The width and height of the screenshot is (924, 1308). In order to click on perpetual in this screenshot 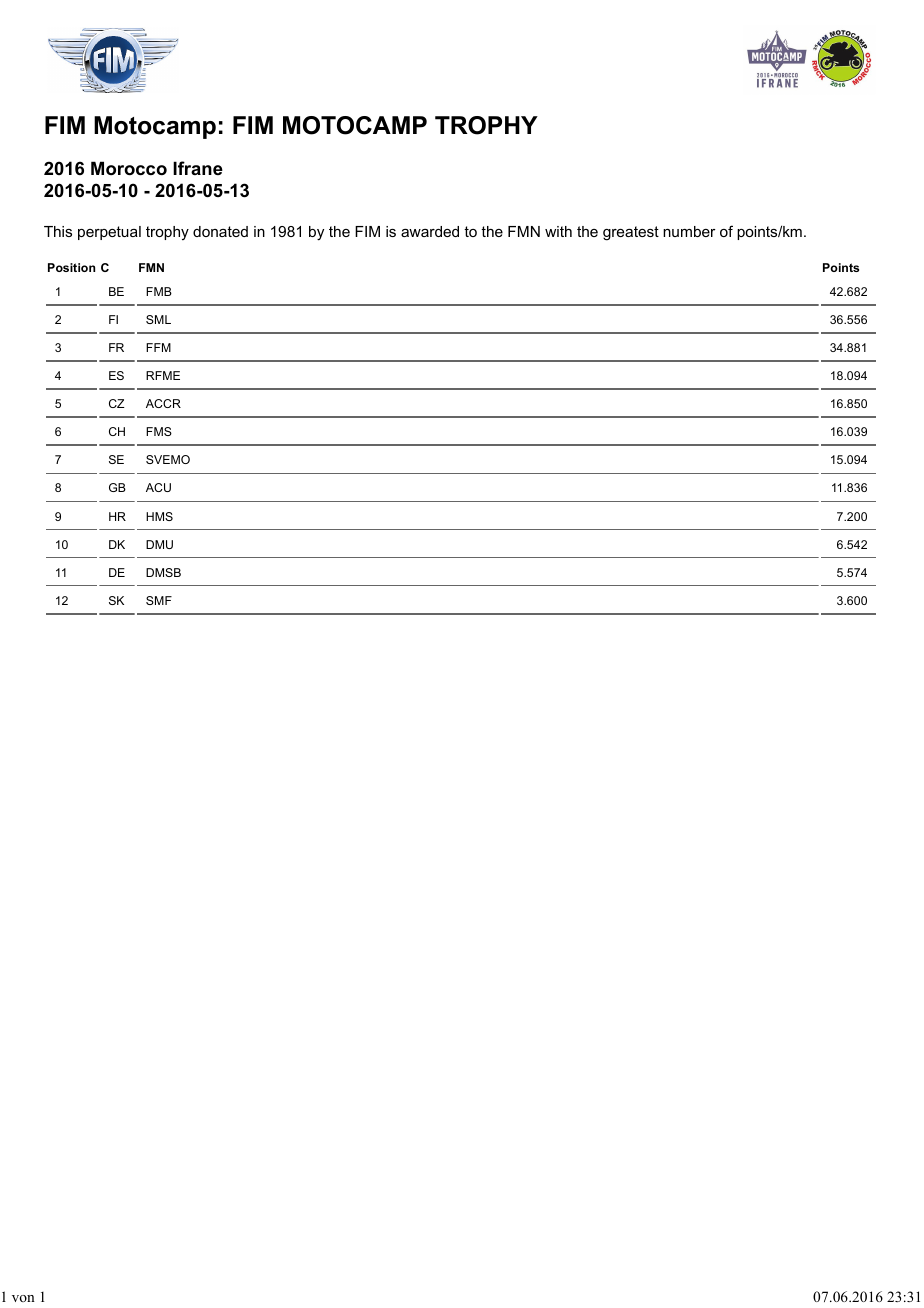, I will do `click(109, 233)`.
